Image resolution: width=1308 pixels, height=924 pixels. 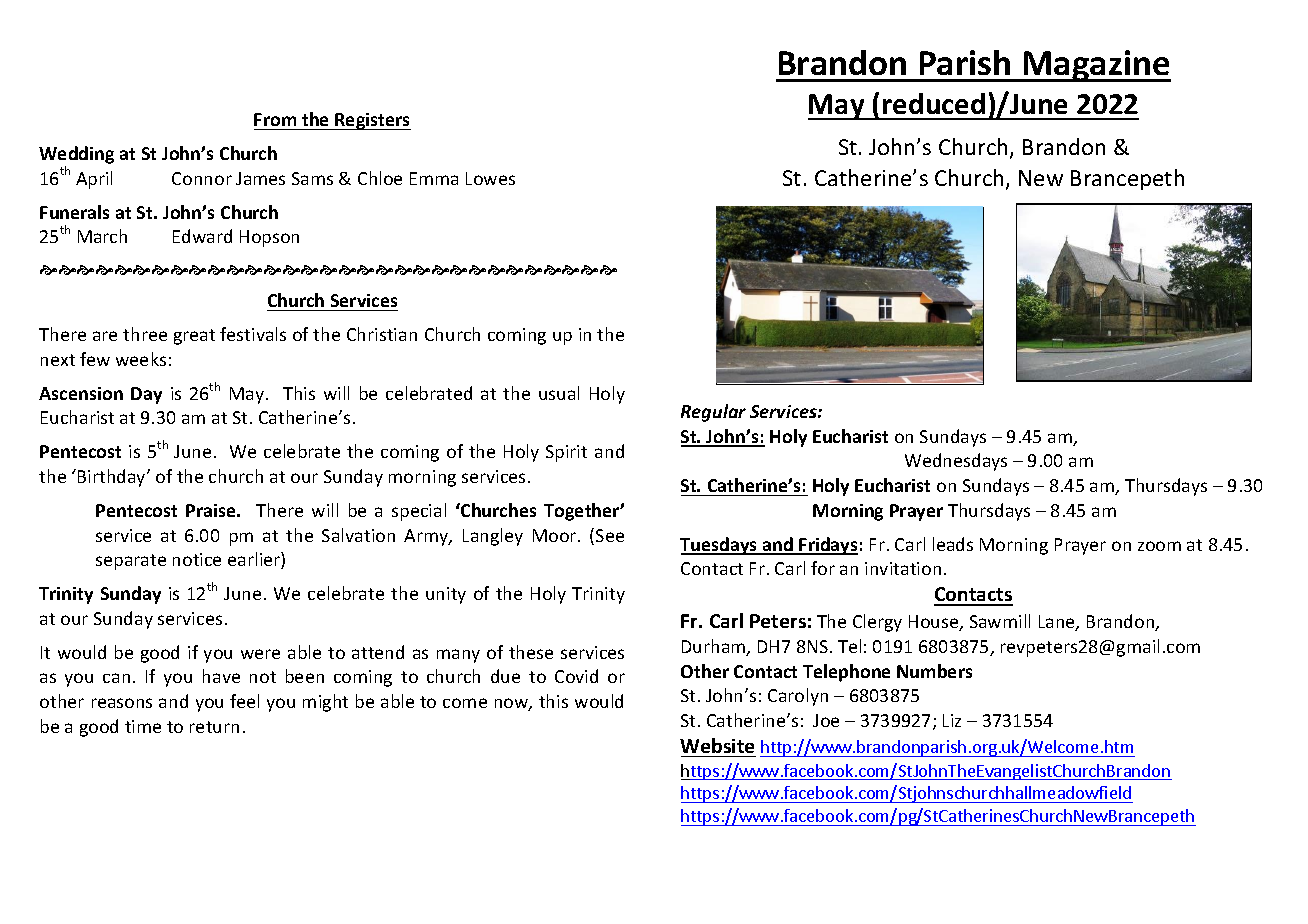 I want to click on Christian, so click(x=382, y=334).
